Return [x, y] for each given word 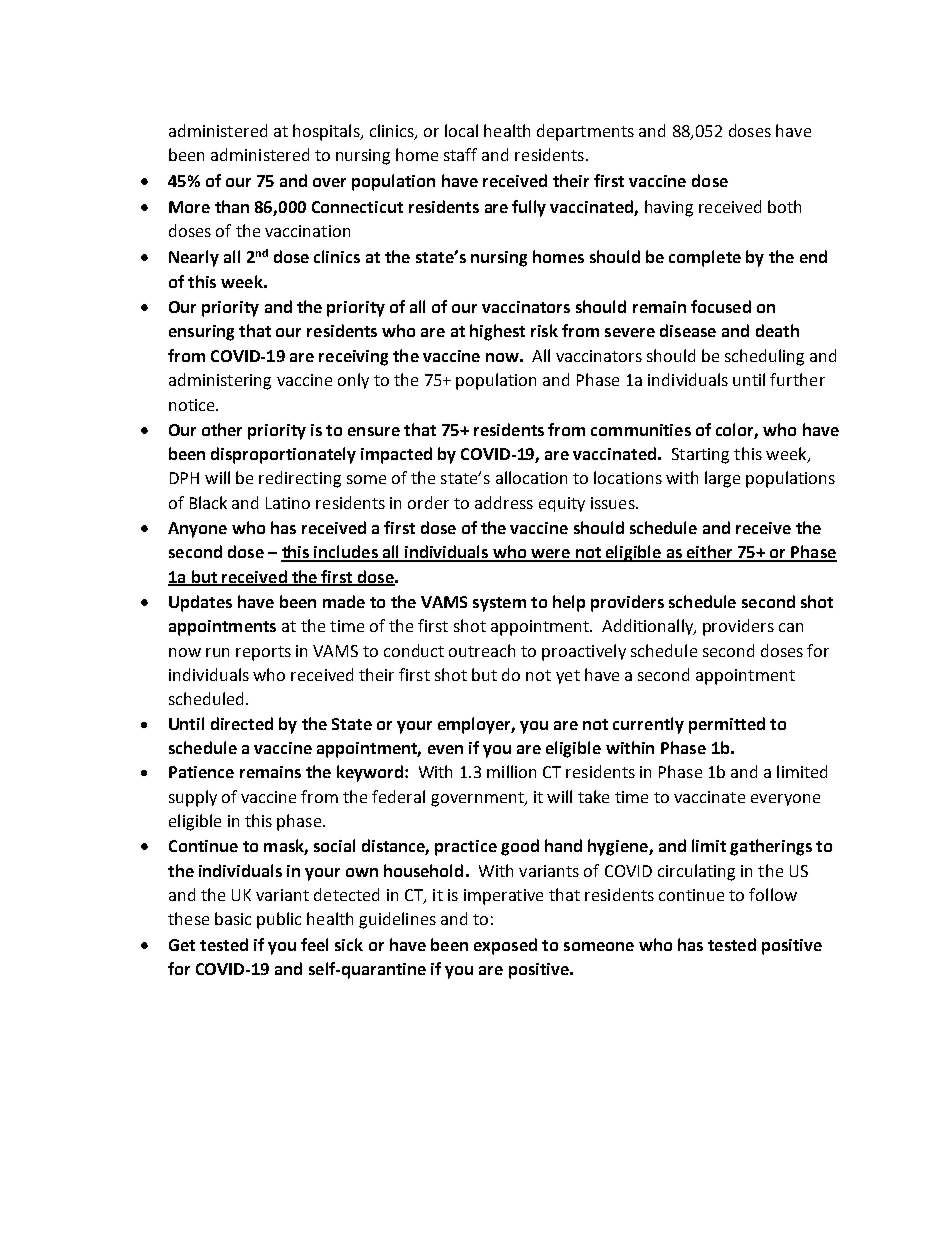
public [279, 920]
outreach [482, 650]
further [797, 379]
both [784, 206]
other [222, 429]
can [791, 627]
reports [263, 653]
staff [460, 154]
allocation [531, 477]
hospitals [327, 132]
